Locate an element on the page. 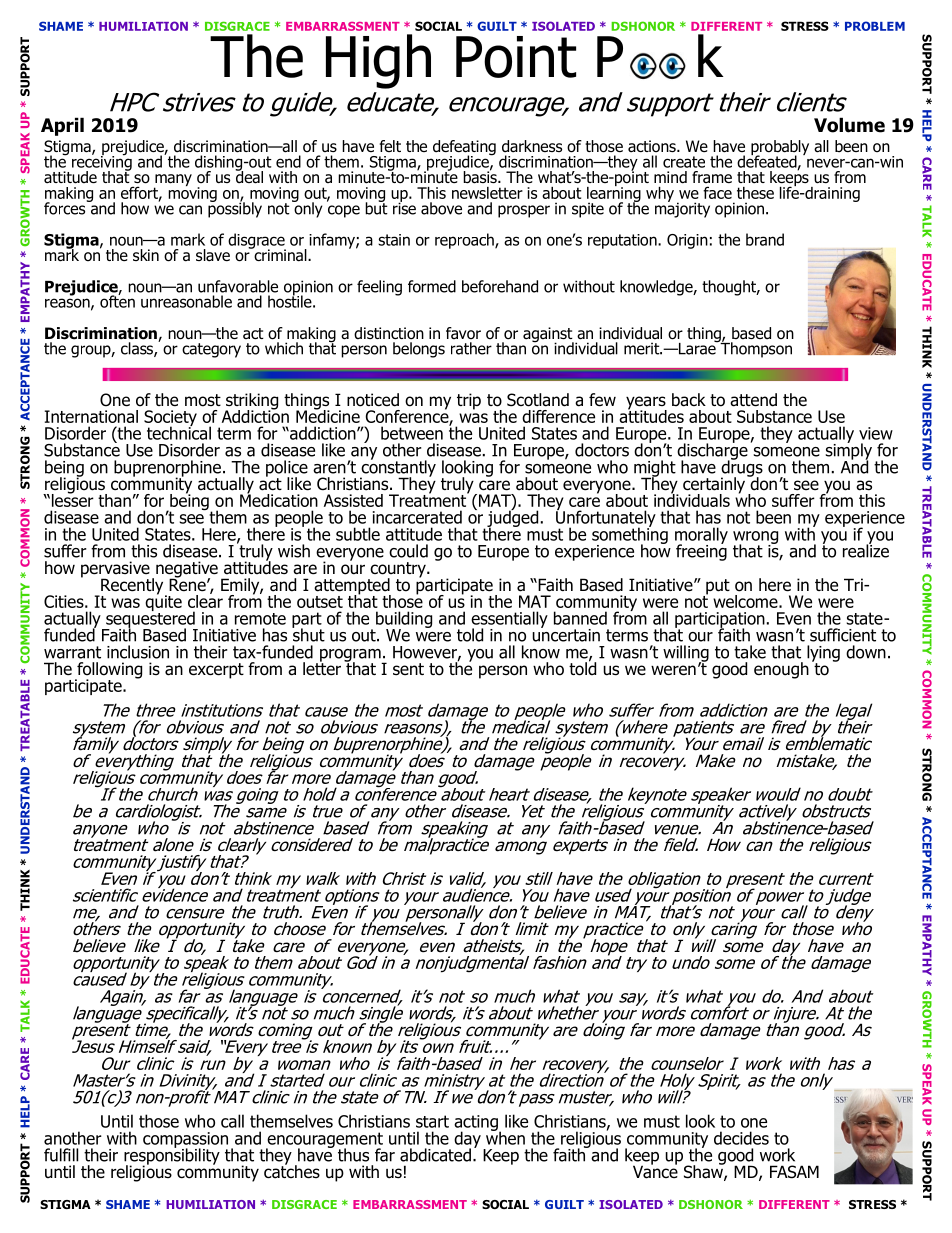  decides is located at coordinates (741, 1138).
